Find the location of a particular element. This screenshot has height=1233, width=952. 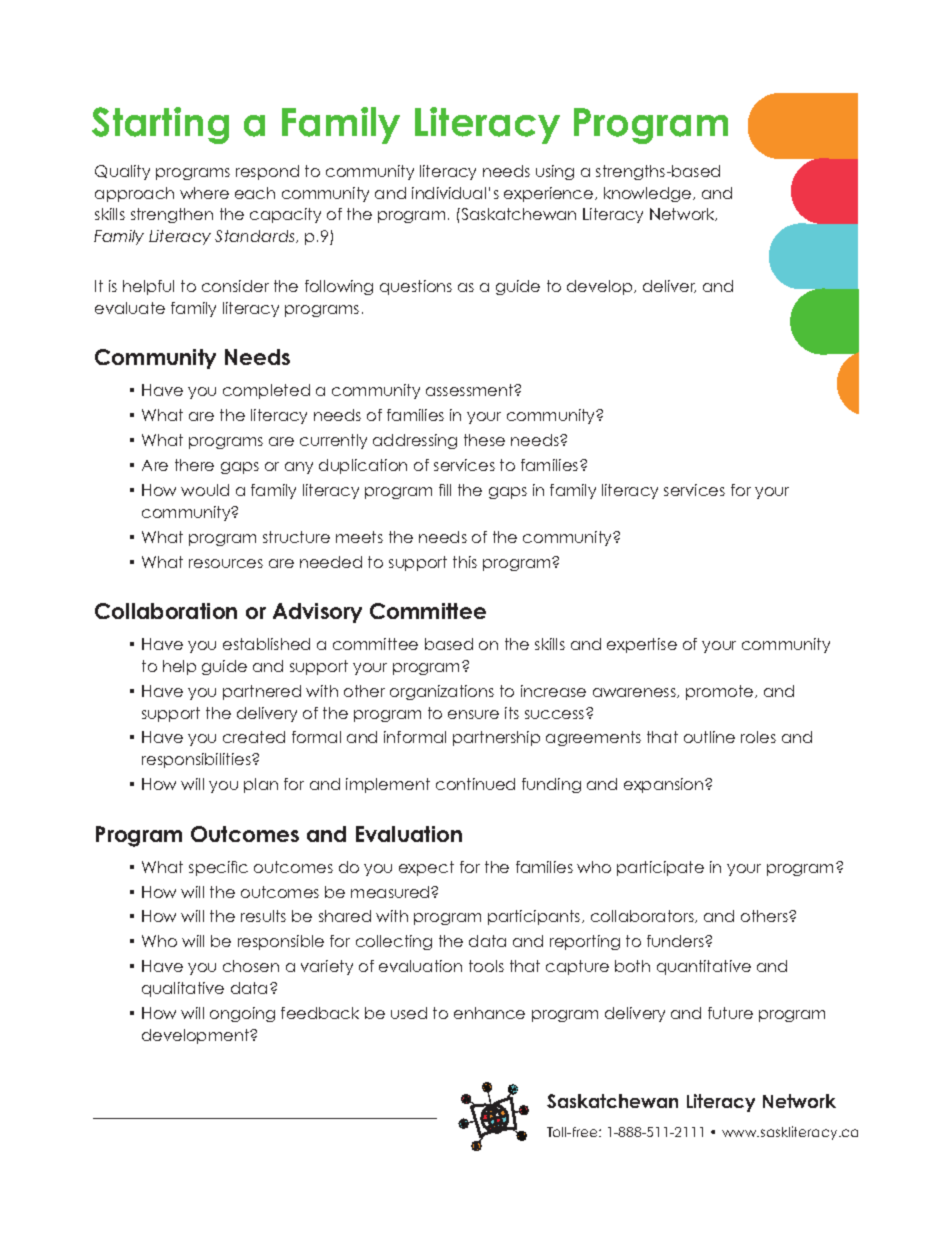

promote is located at coordinates (721, 692).
